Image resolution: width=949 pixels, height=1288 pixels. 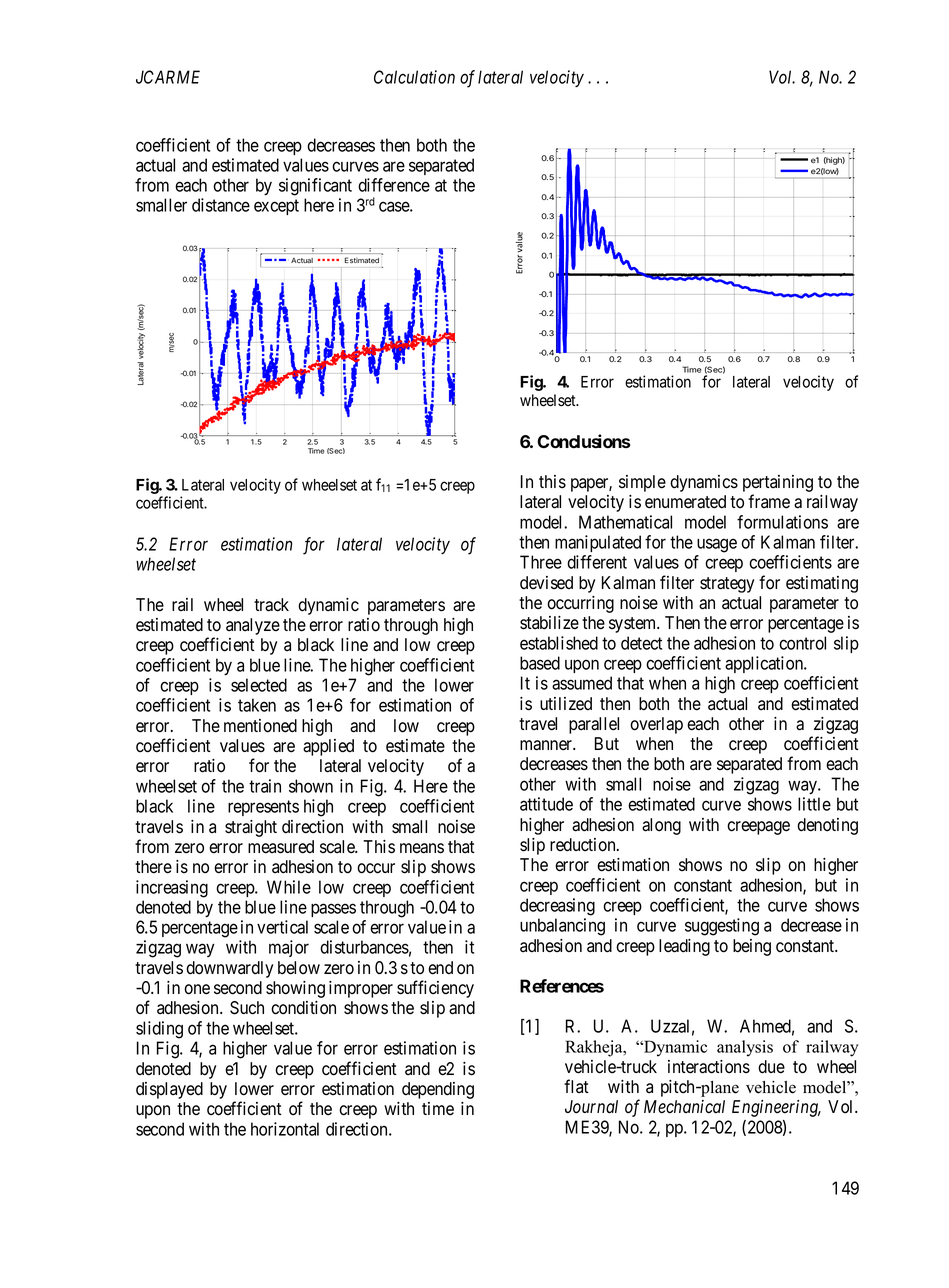 What do you see at coordinates (221, 205) in the document?
I see `distance` at bounding box center [221, 205].
